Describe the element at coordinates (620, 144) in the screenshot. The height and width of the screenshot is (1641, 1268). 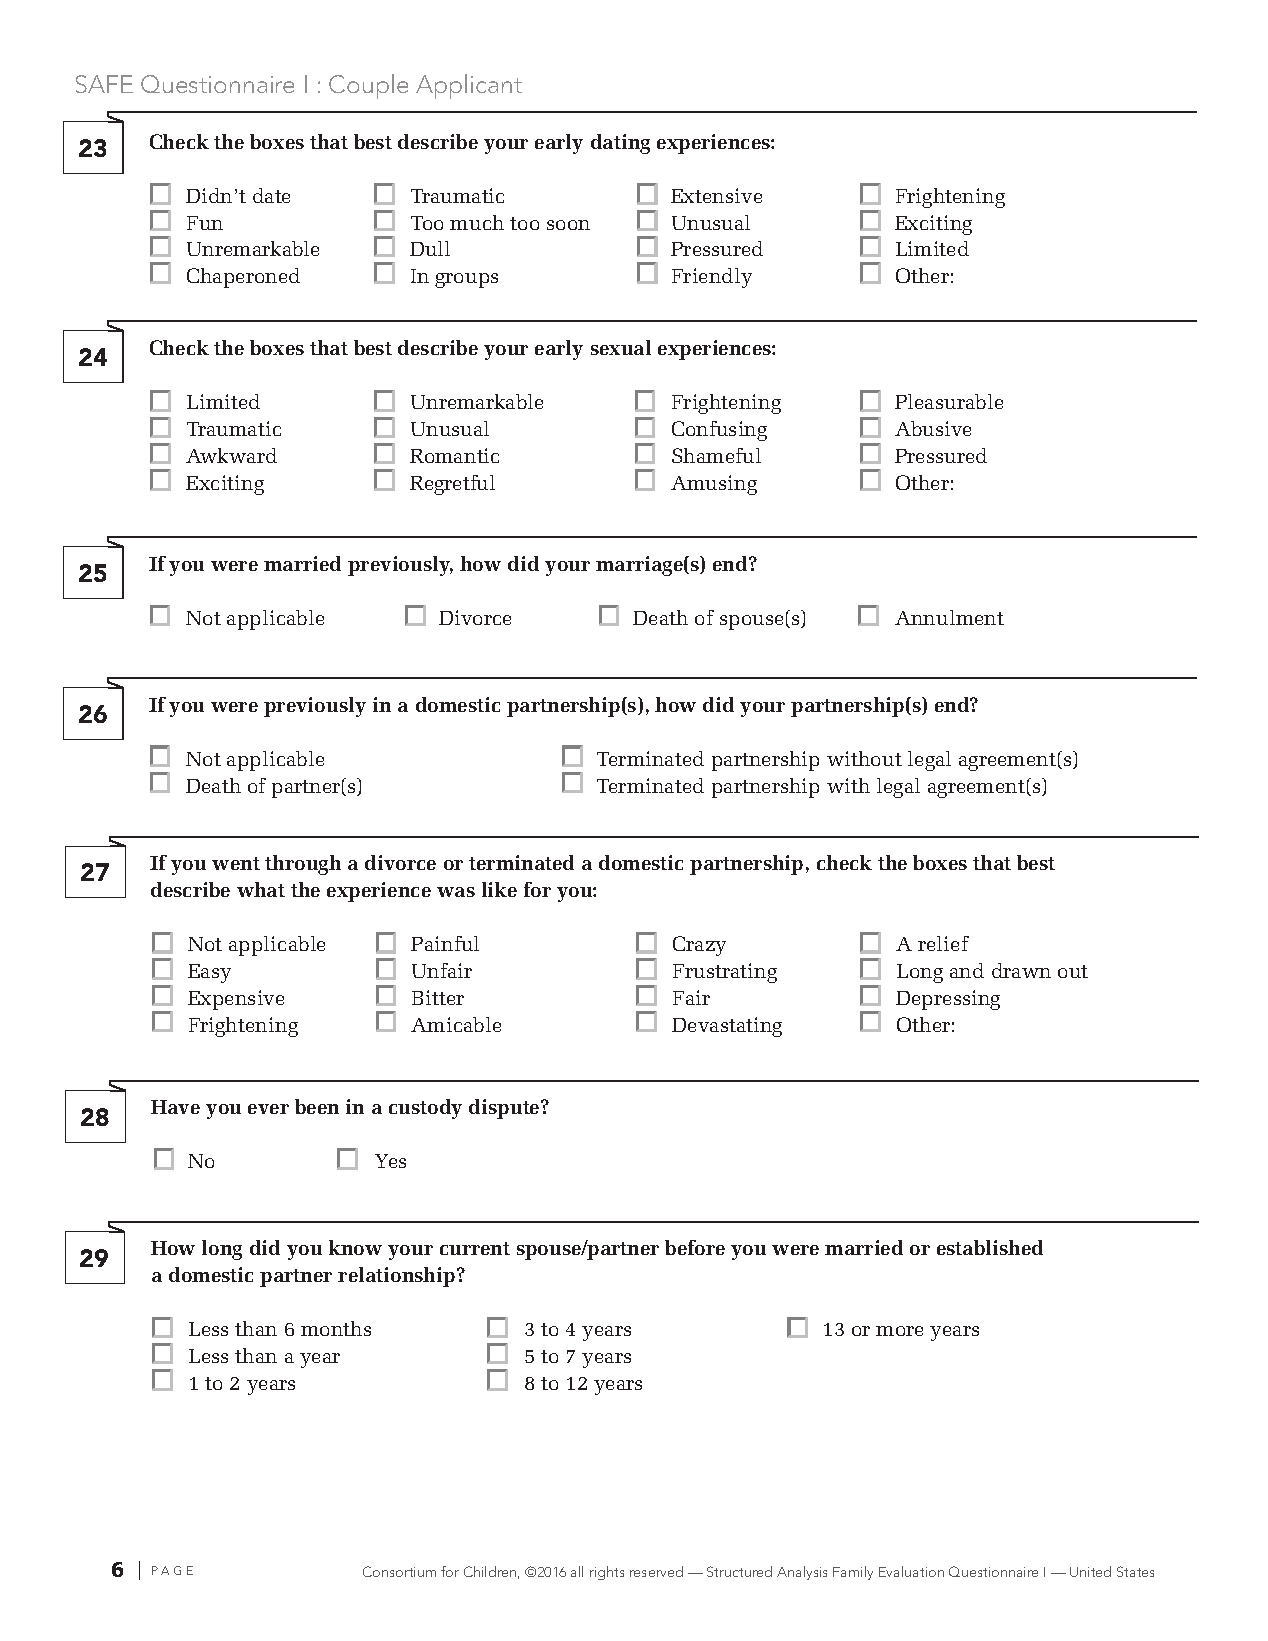
I see `dating` at that location.
